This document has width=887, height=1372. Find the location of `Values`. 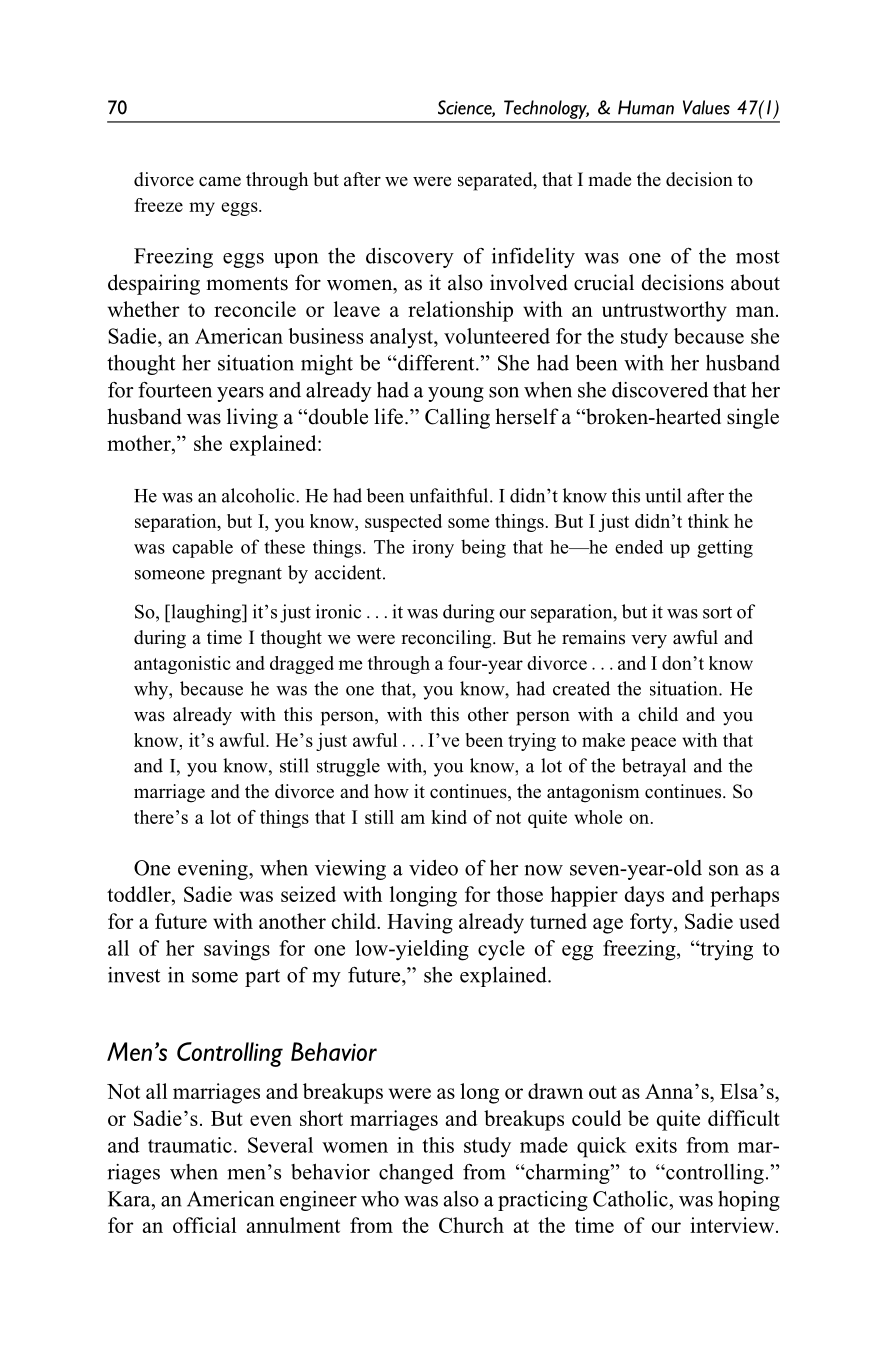

Values is located at coordinates (706, 107).
